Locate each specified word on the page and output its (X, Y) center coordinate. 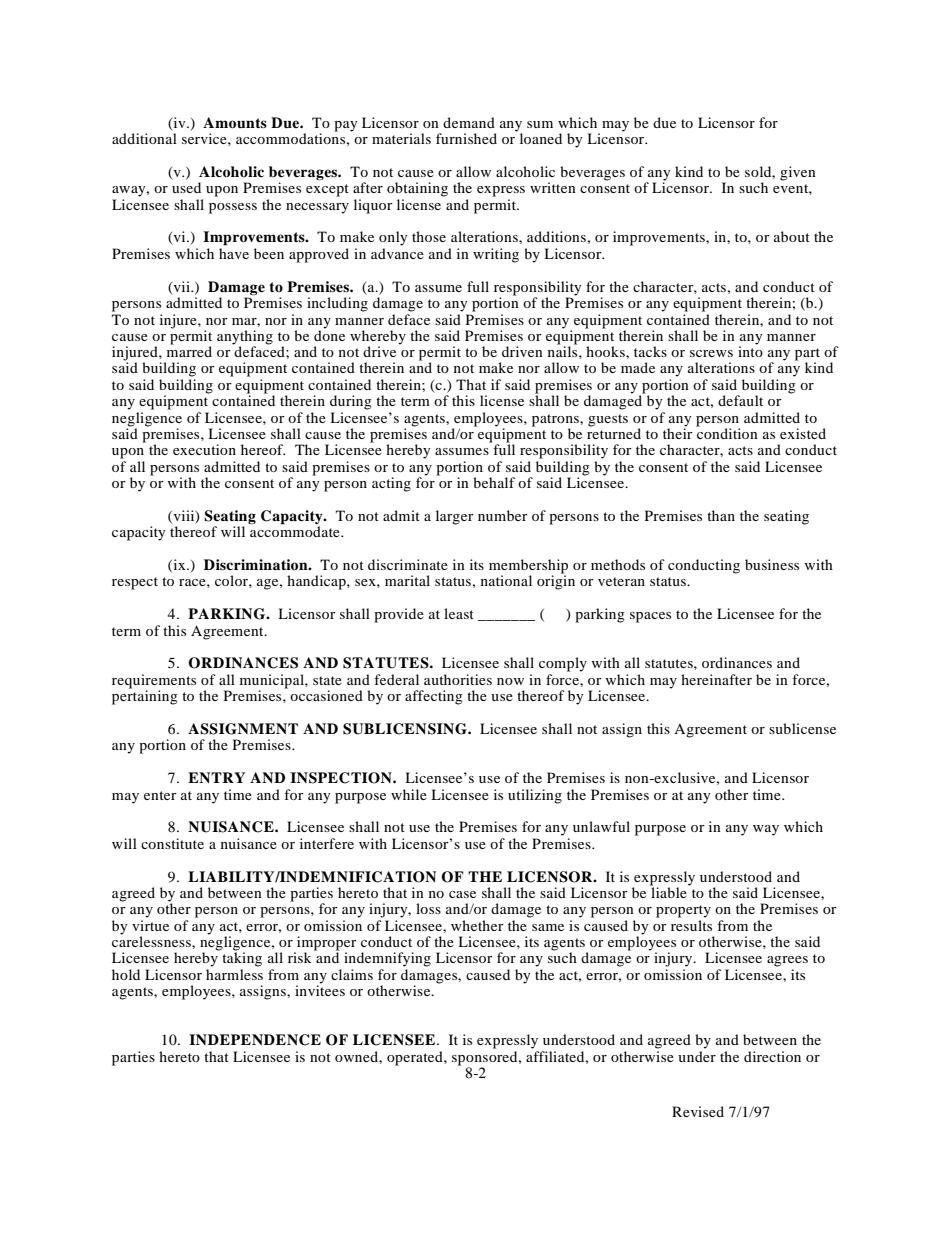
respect (135, 583)
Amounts (235, 123)
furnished (466, 138)
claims (352, 974)
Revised (698, 1111)
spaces (650, 617)
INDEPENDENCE (255, 1040)
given (798, 173)
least (459, 613)
